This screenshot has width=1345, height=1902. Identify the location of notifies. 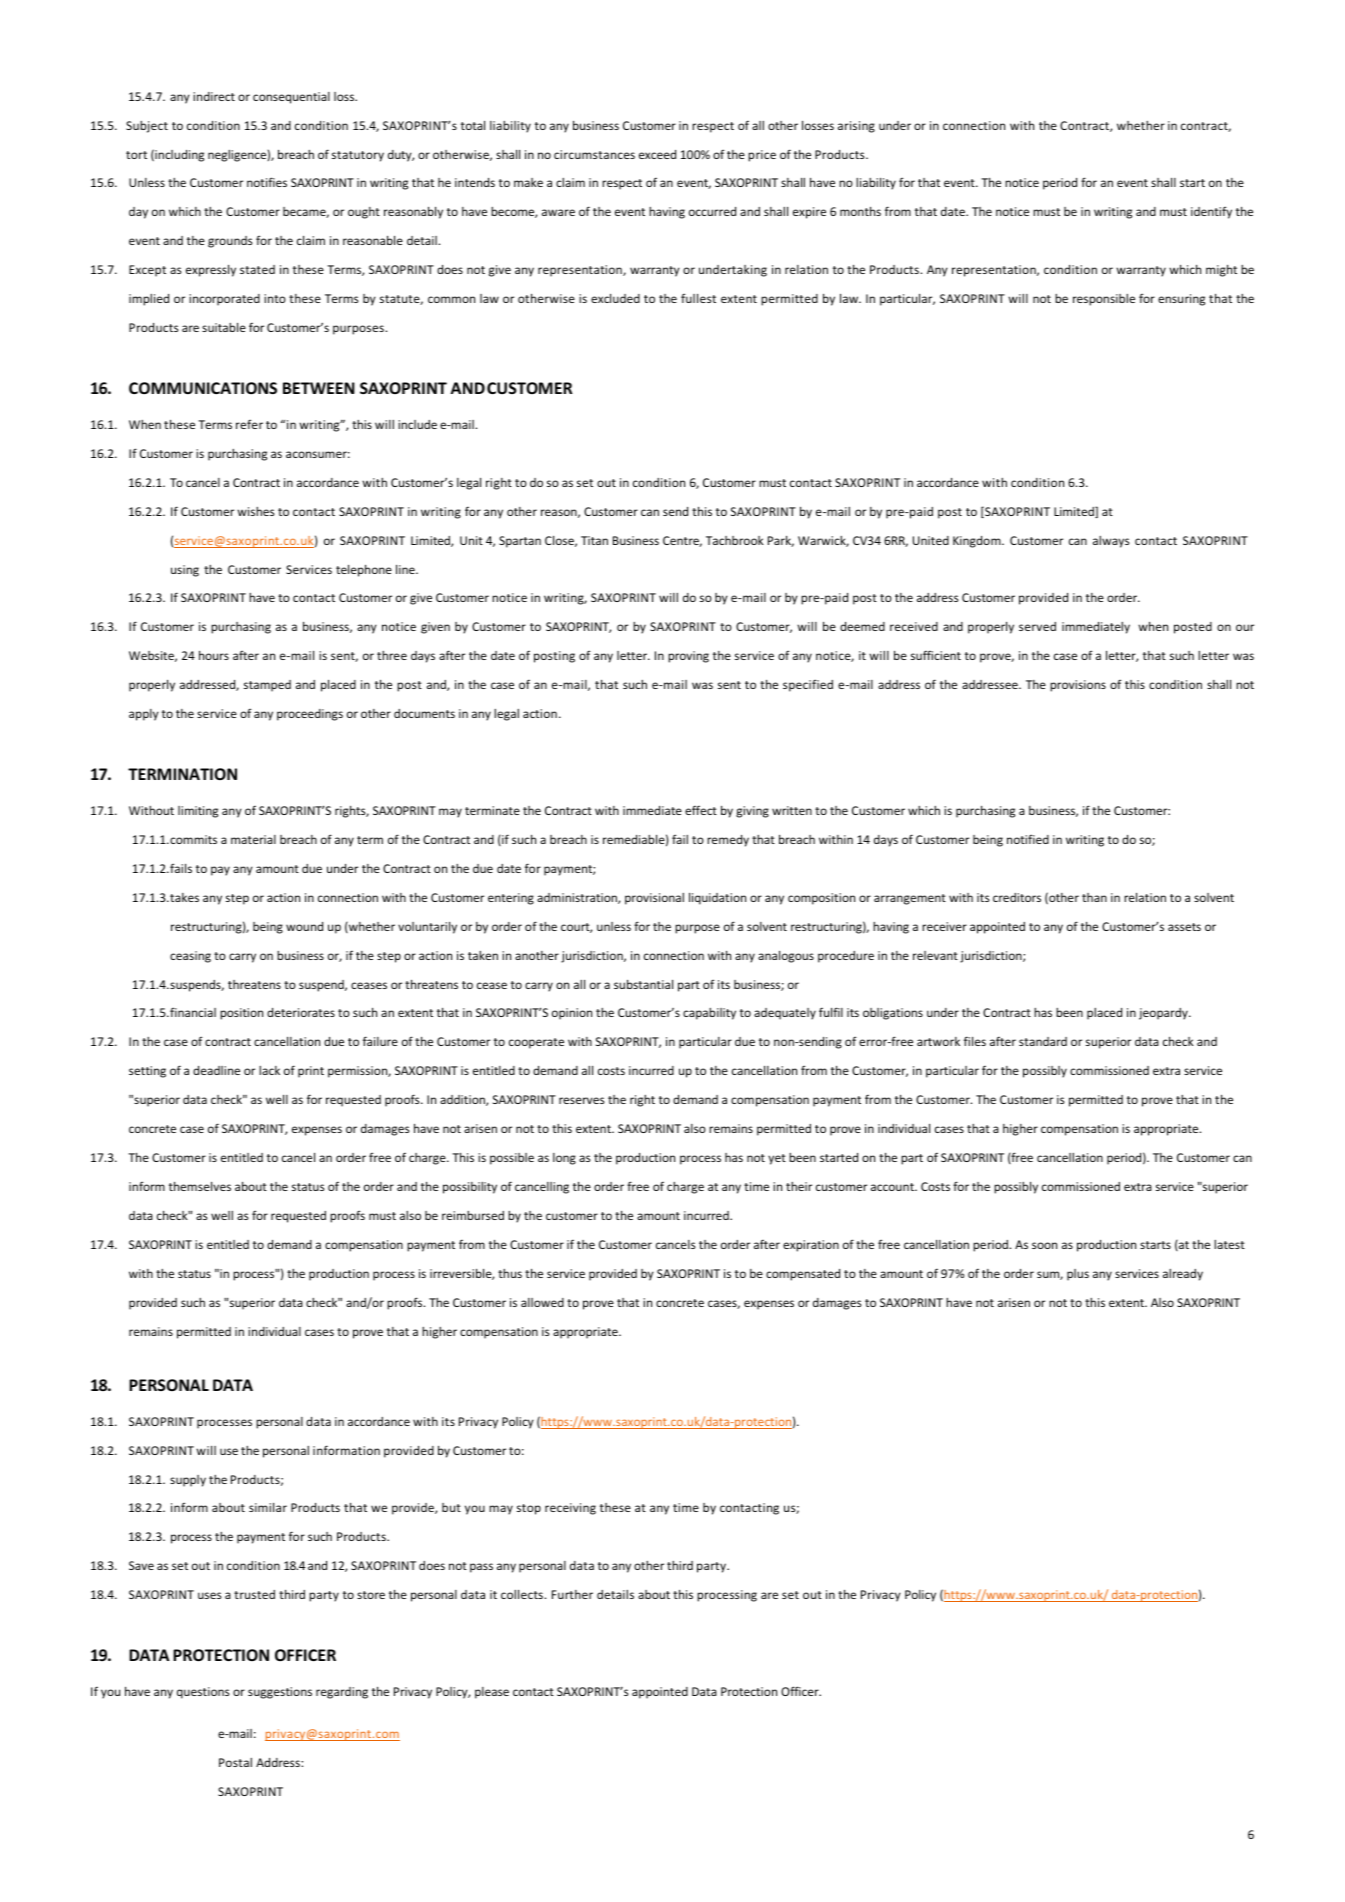
(267, 182).
